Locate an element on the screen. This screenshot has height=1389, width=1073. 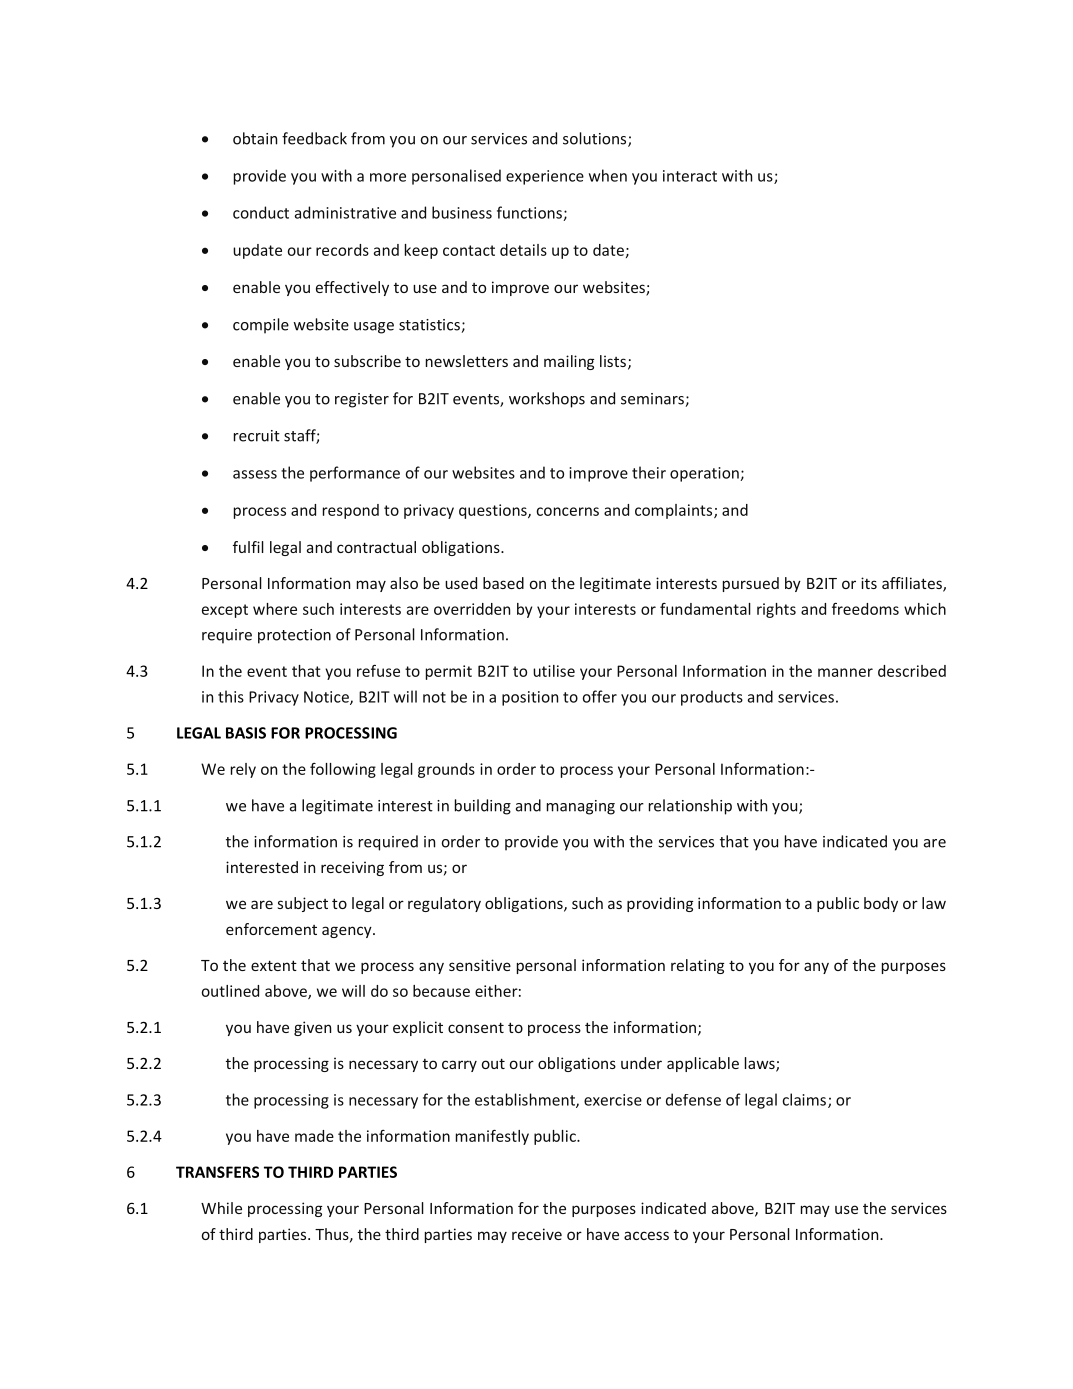
While is located at coordinates (221, 1208).
